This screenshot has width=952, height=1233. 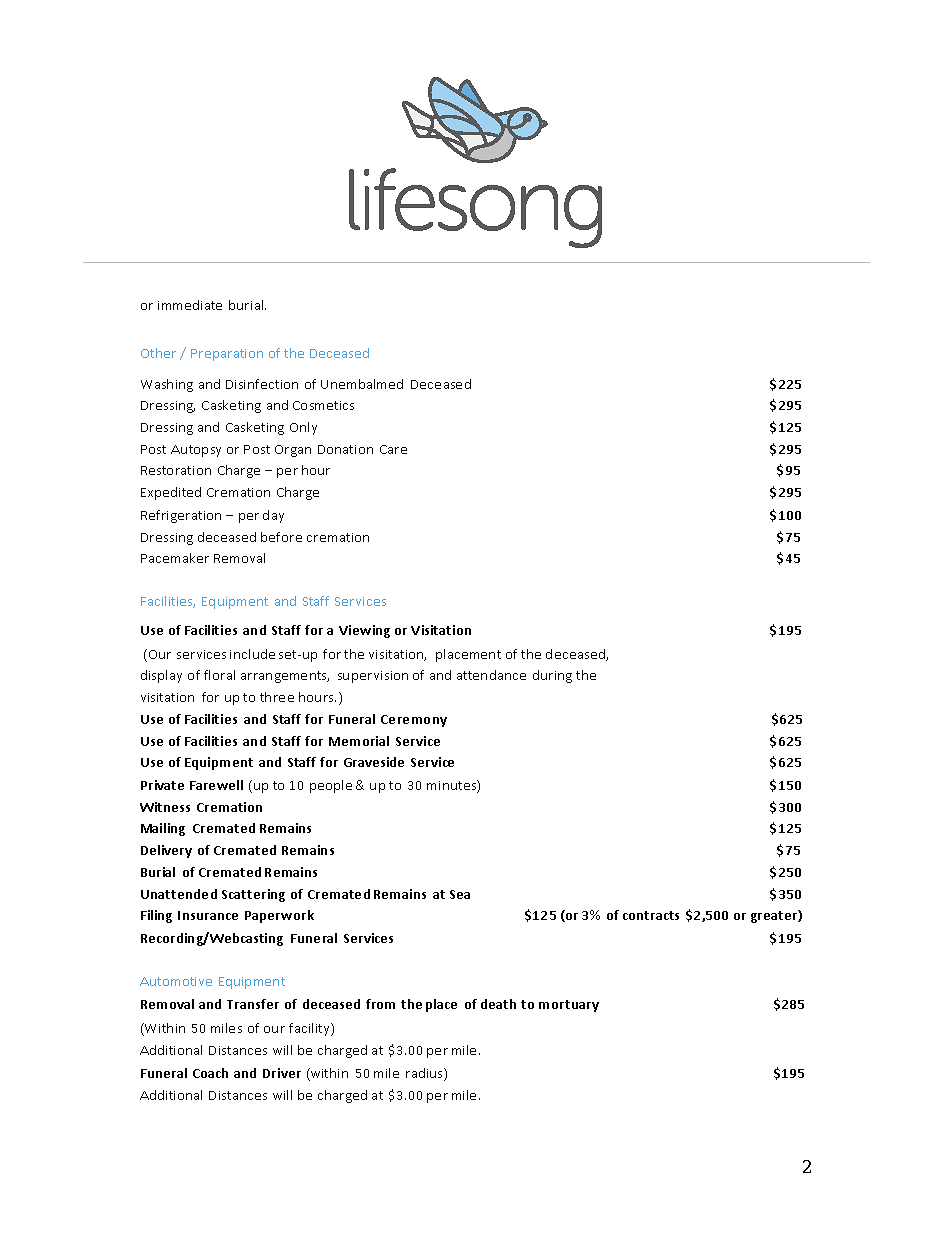 I want to click on Refrigeration, so click(x=181, y=516).
